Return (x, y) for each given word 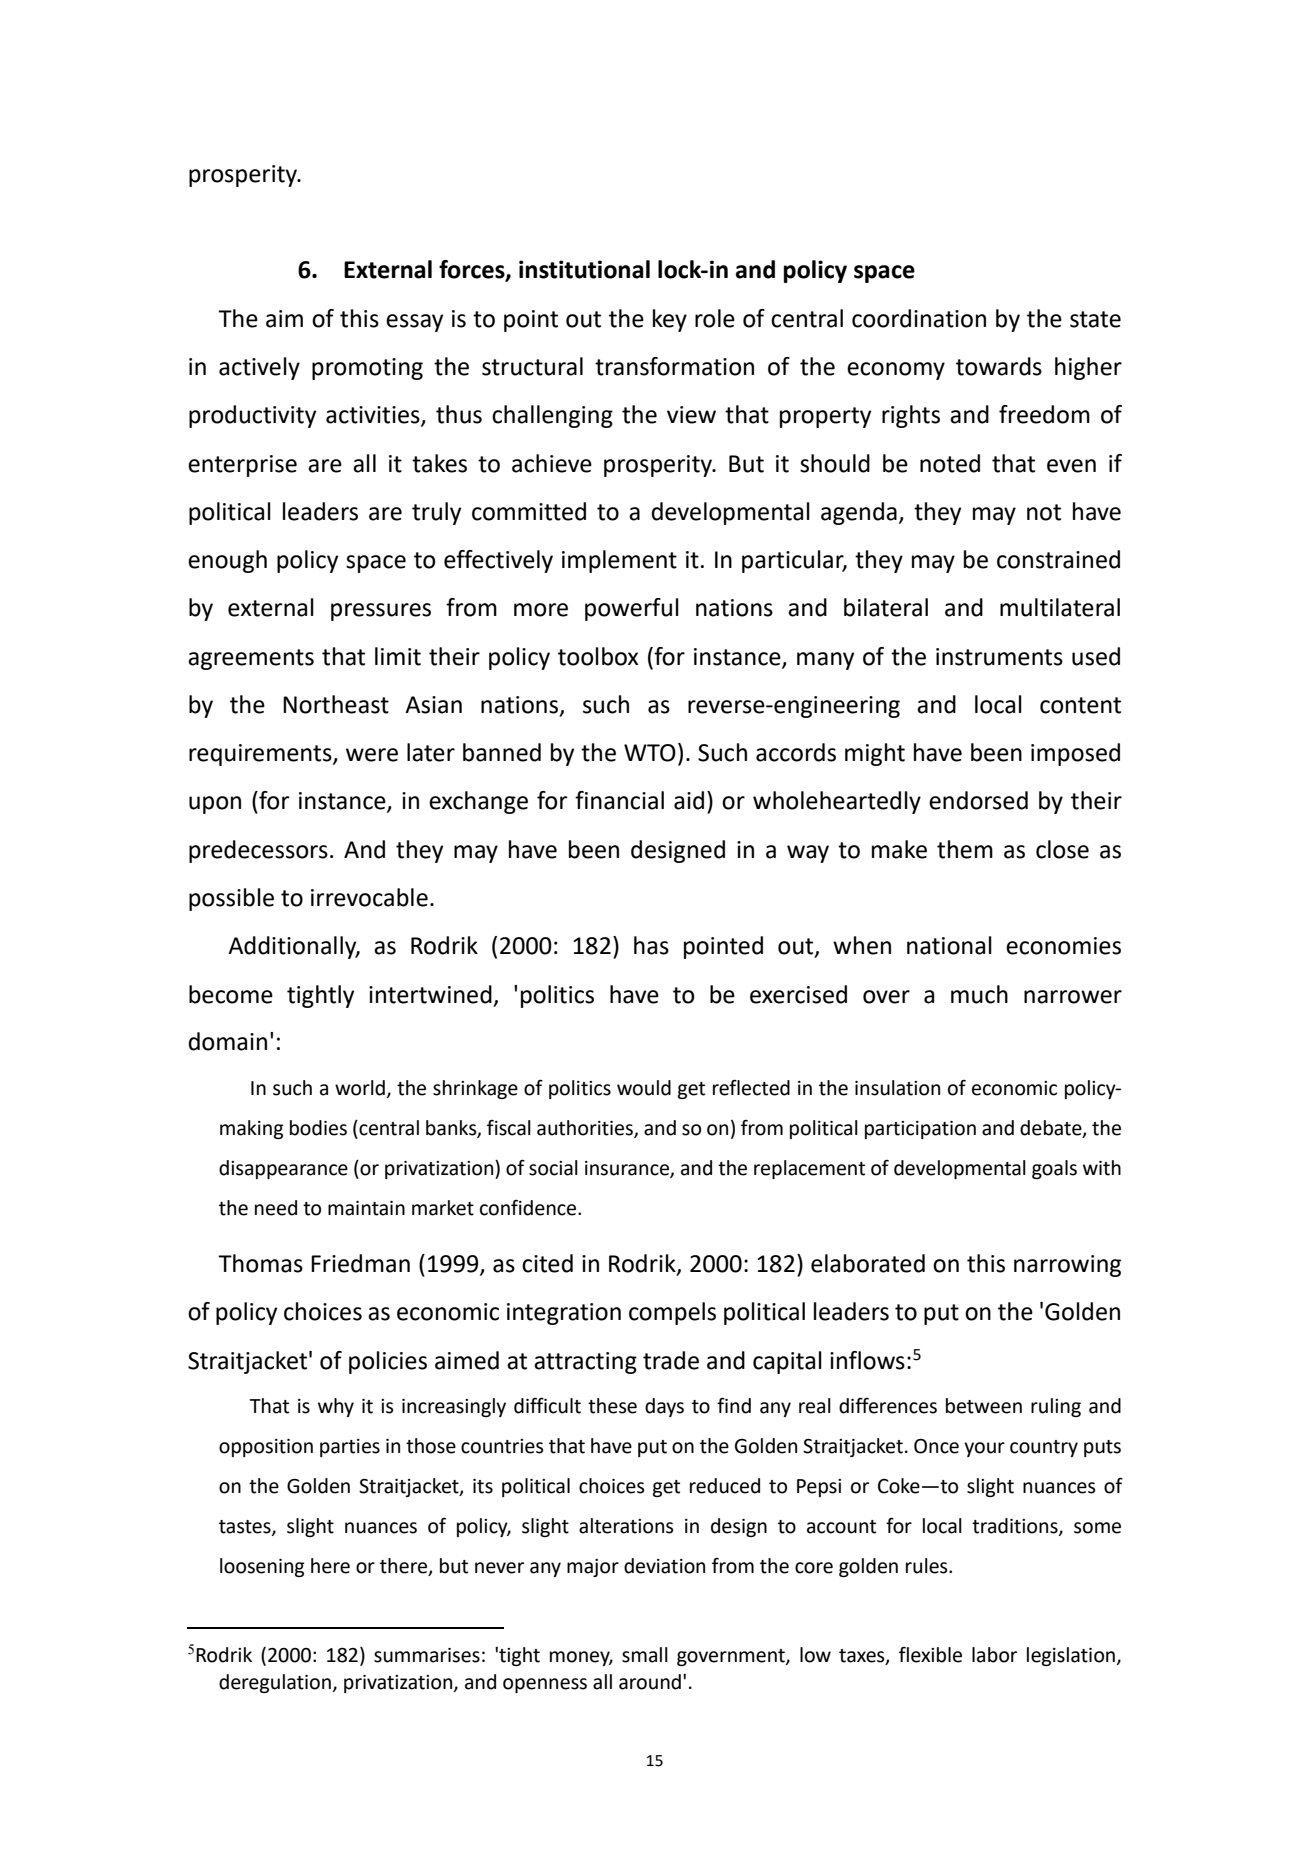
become (231, 994)
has (651, 945)
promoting (367, 369)
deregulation (275, 1683)
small (645, 1655)
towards (999, 366)
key (670, 320)
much (979, 994)
